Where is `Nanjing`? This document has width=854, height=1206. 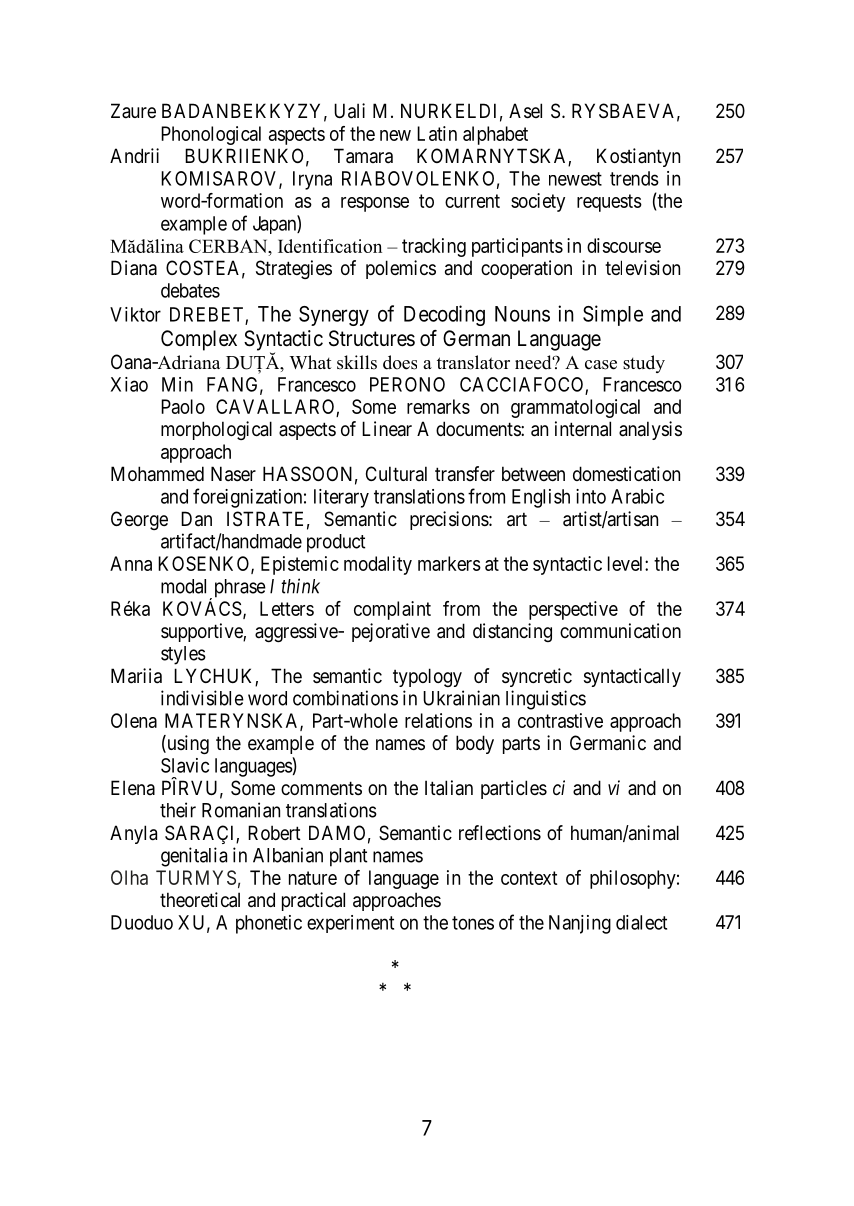
Nanjing is located at coordinates (580, 924).
